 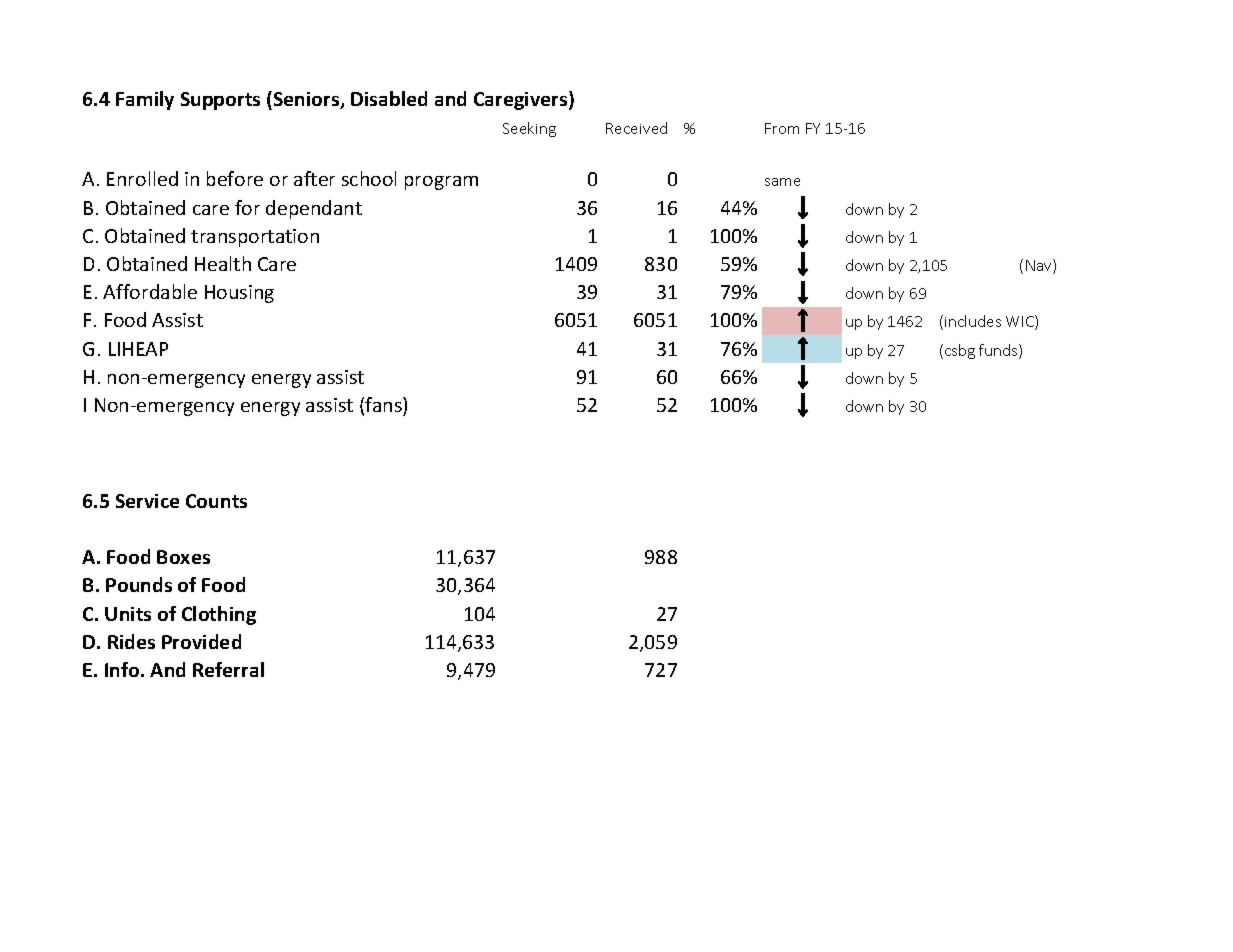 I want to click on Clothing, so click(x=219, y=615).
